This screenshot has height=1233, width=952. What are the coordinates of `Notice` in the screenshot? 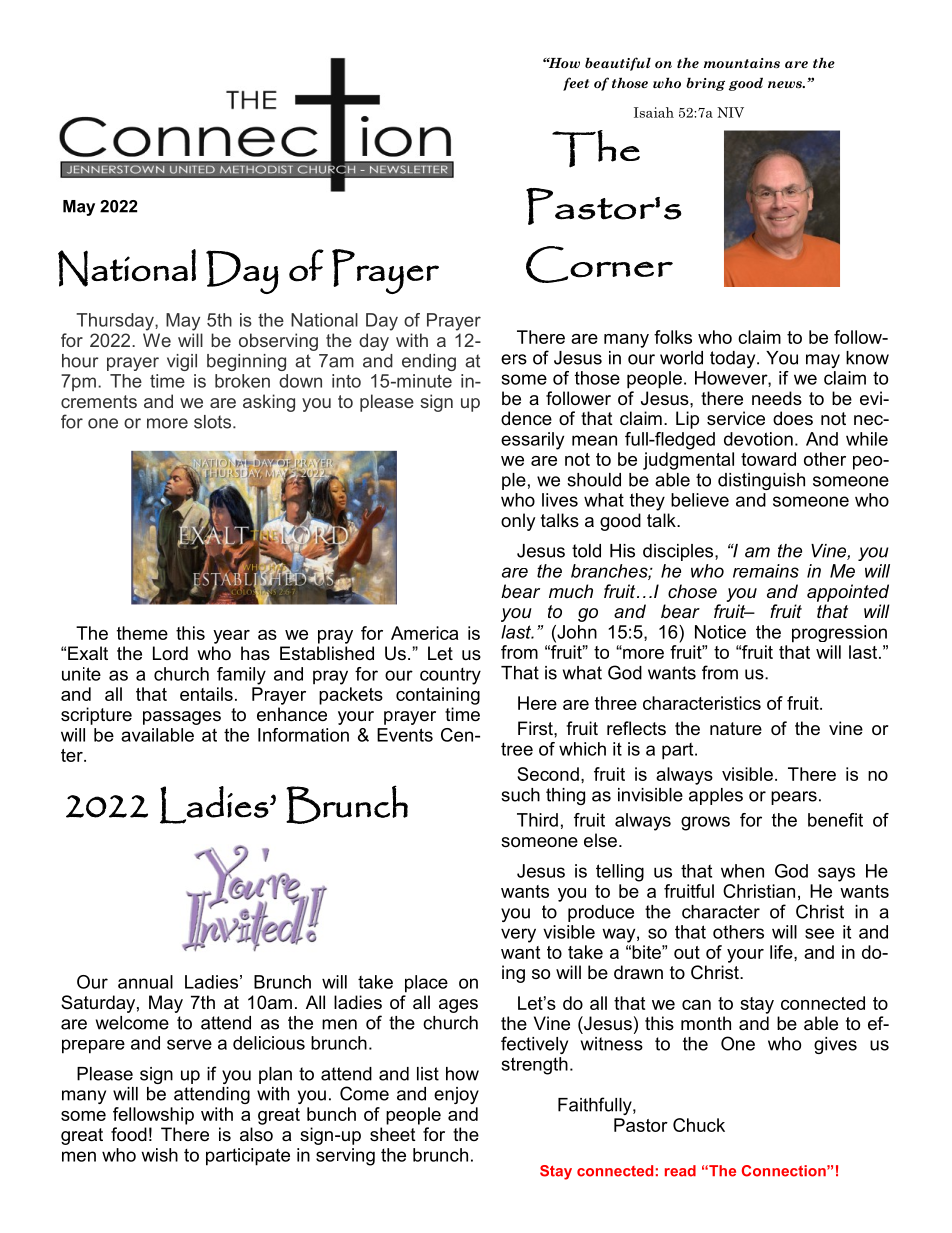 It's located at (720, 632).
